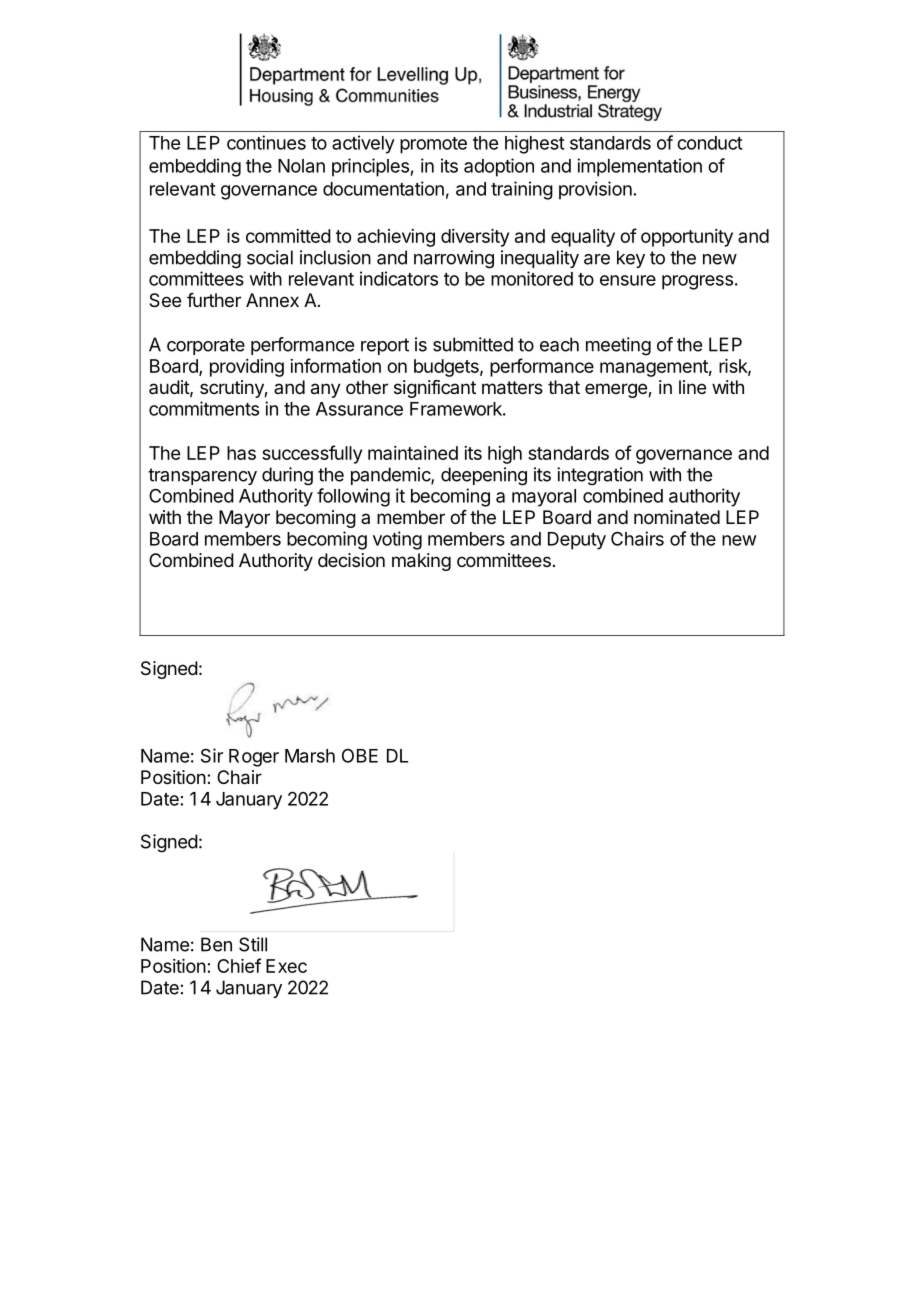  What do you see at coordinates (212, 755) in the screenshot?
I see `Sir` at bounding box center [212, 755].
